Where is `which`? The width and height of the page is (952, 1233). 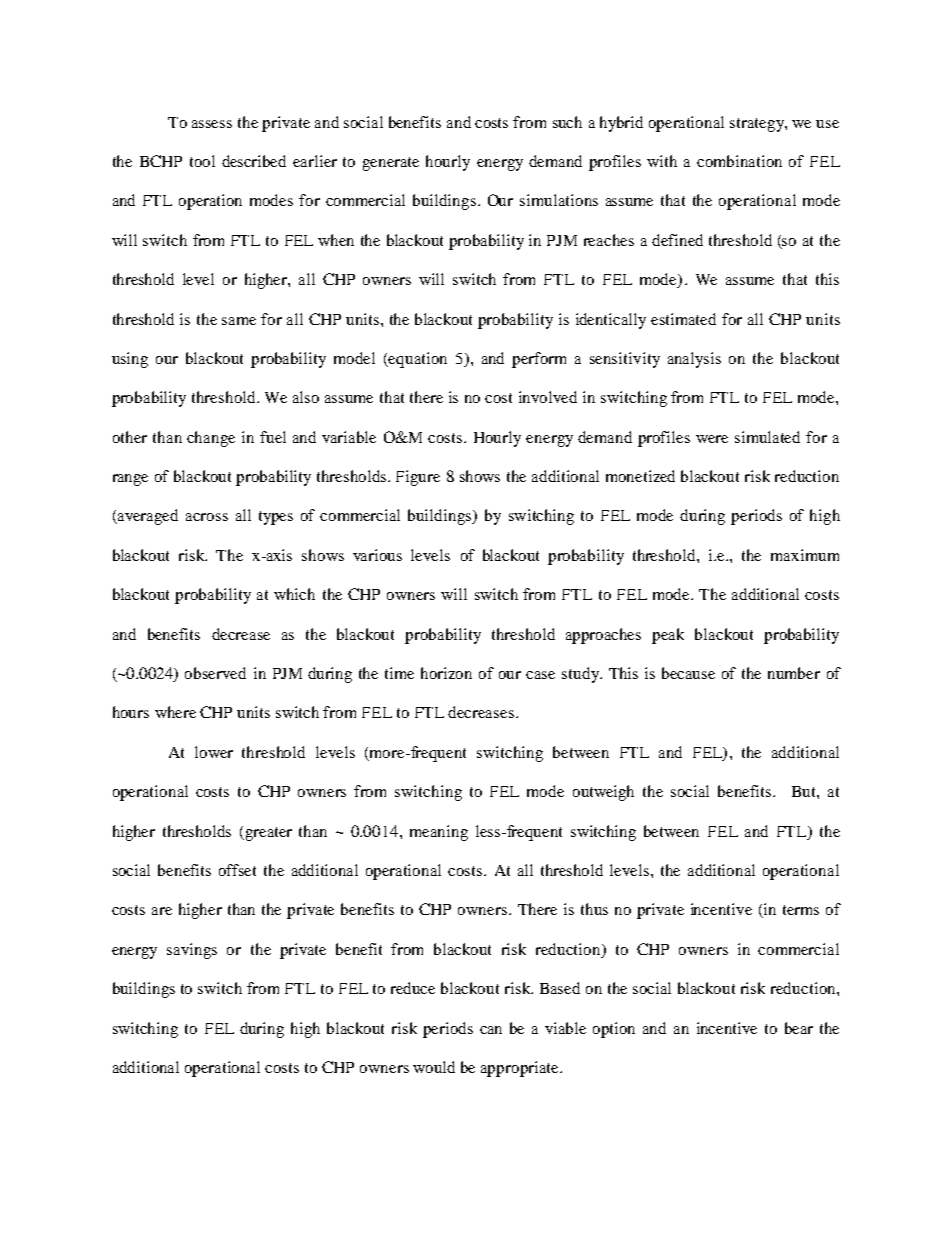
which is located at coordinates (294, 594).
